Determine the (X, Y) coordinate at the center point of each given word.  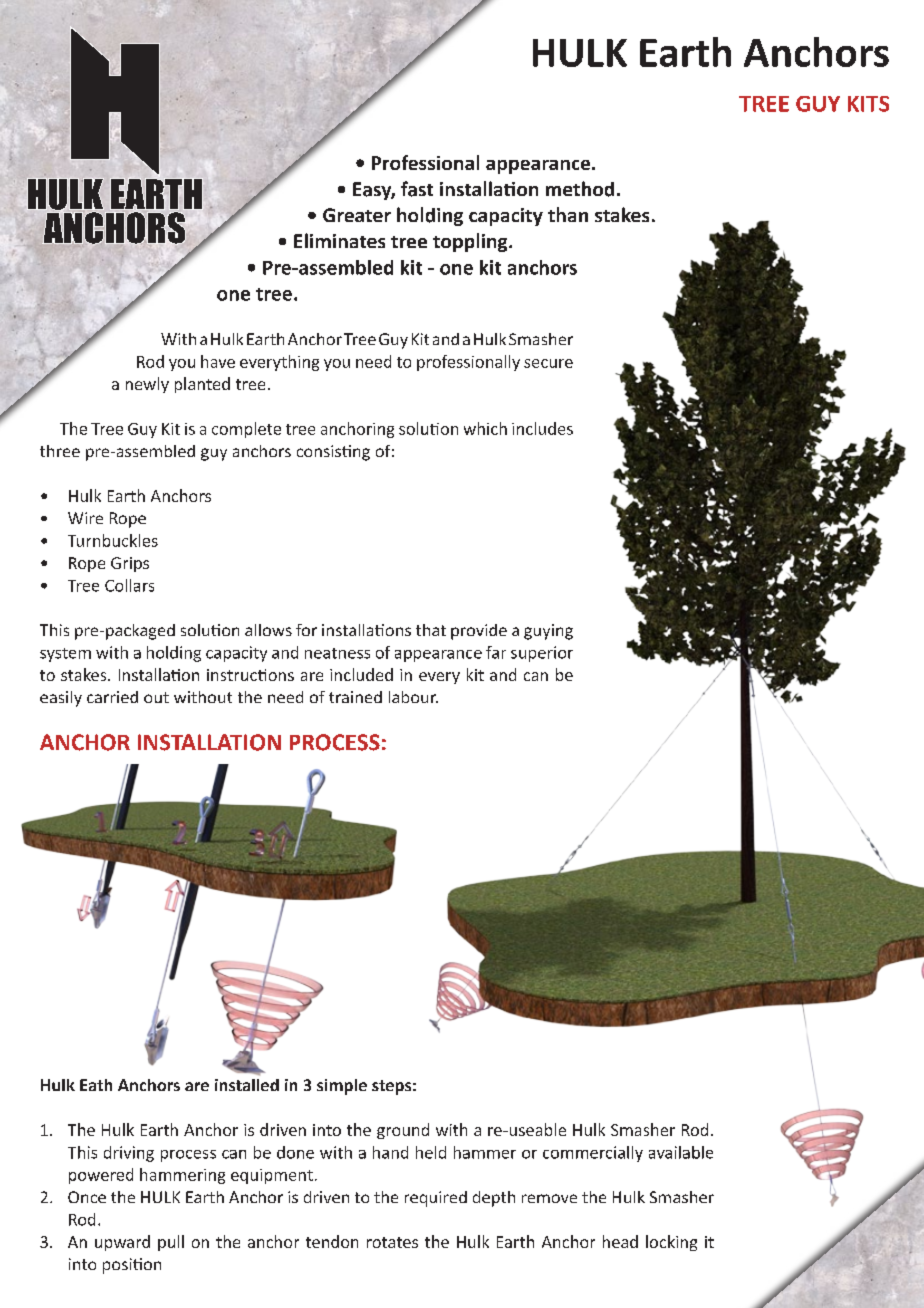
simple (342, 1087)
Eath (96, 1085)
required (436, 1199)
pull (171, 1243)
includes (542, 428)
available (681, 1152)
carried (112, 697)
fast (417, 189)
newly (147, 385)
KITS (868, 104)
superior (542, 654)
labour (413, 697)
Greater (357, 215)
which (485, 428)
